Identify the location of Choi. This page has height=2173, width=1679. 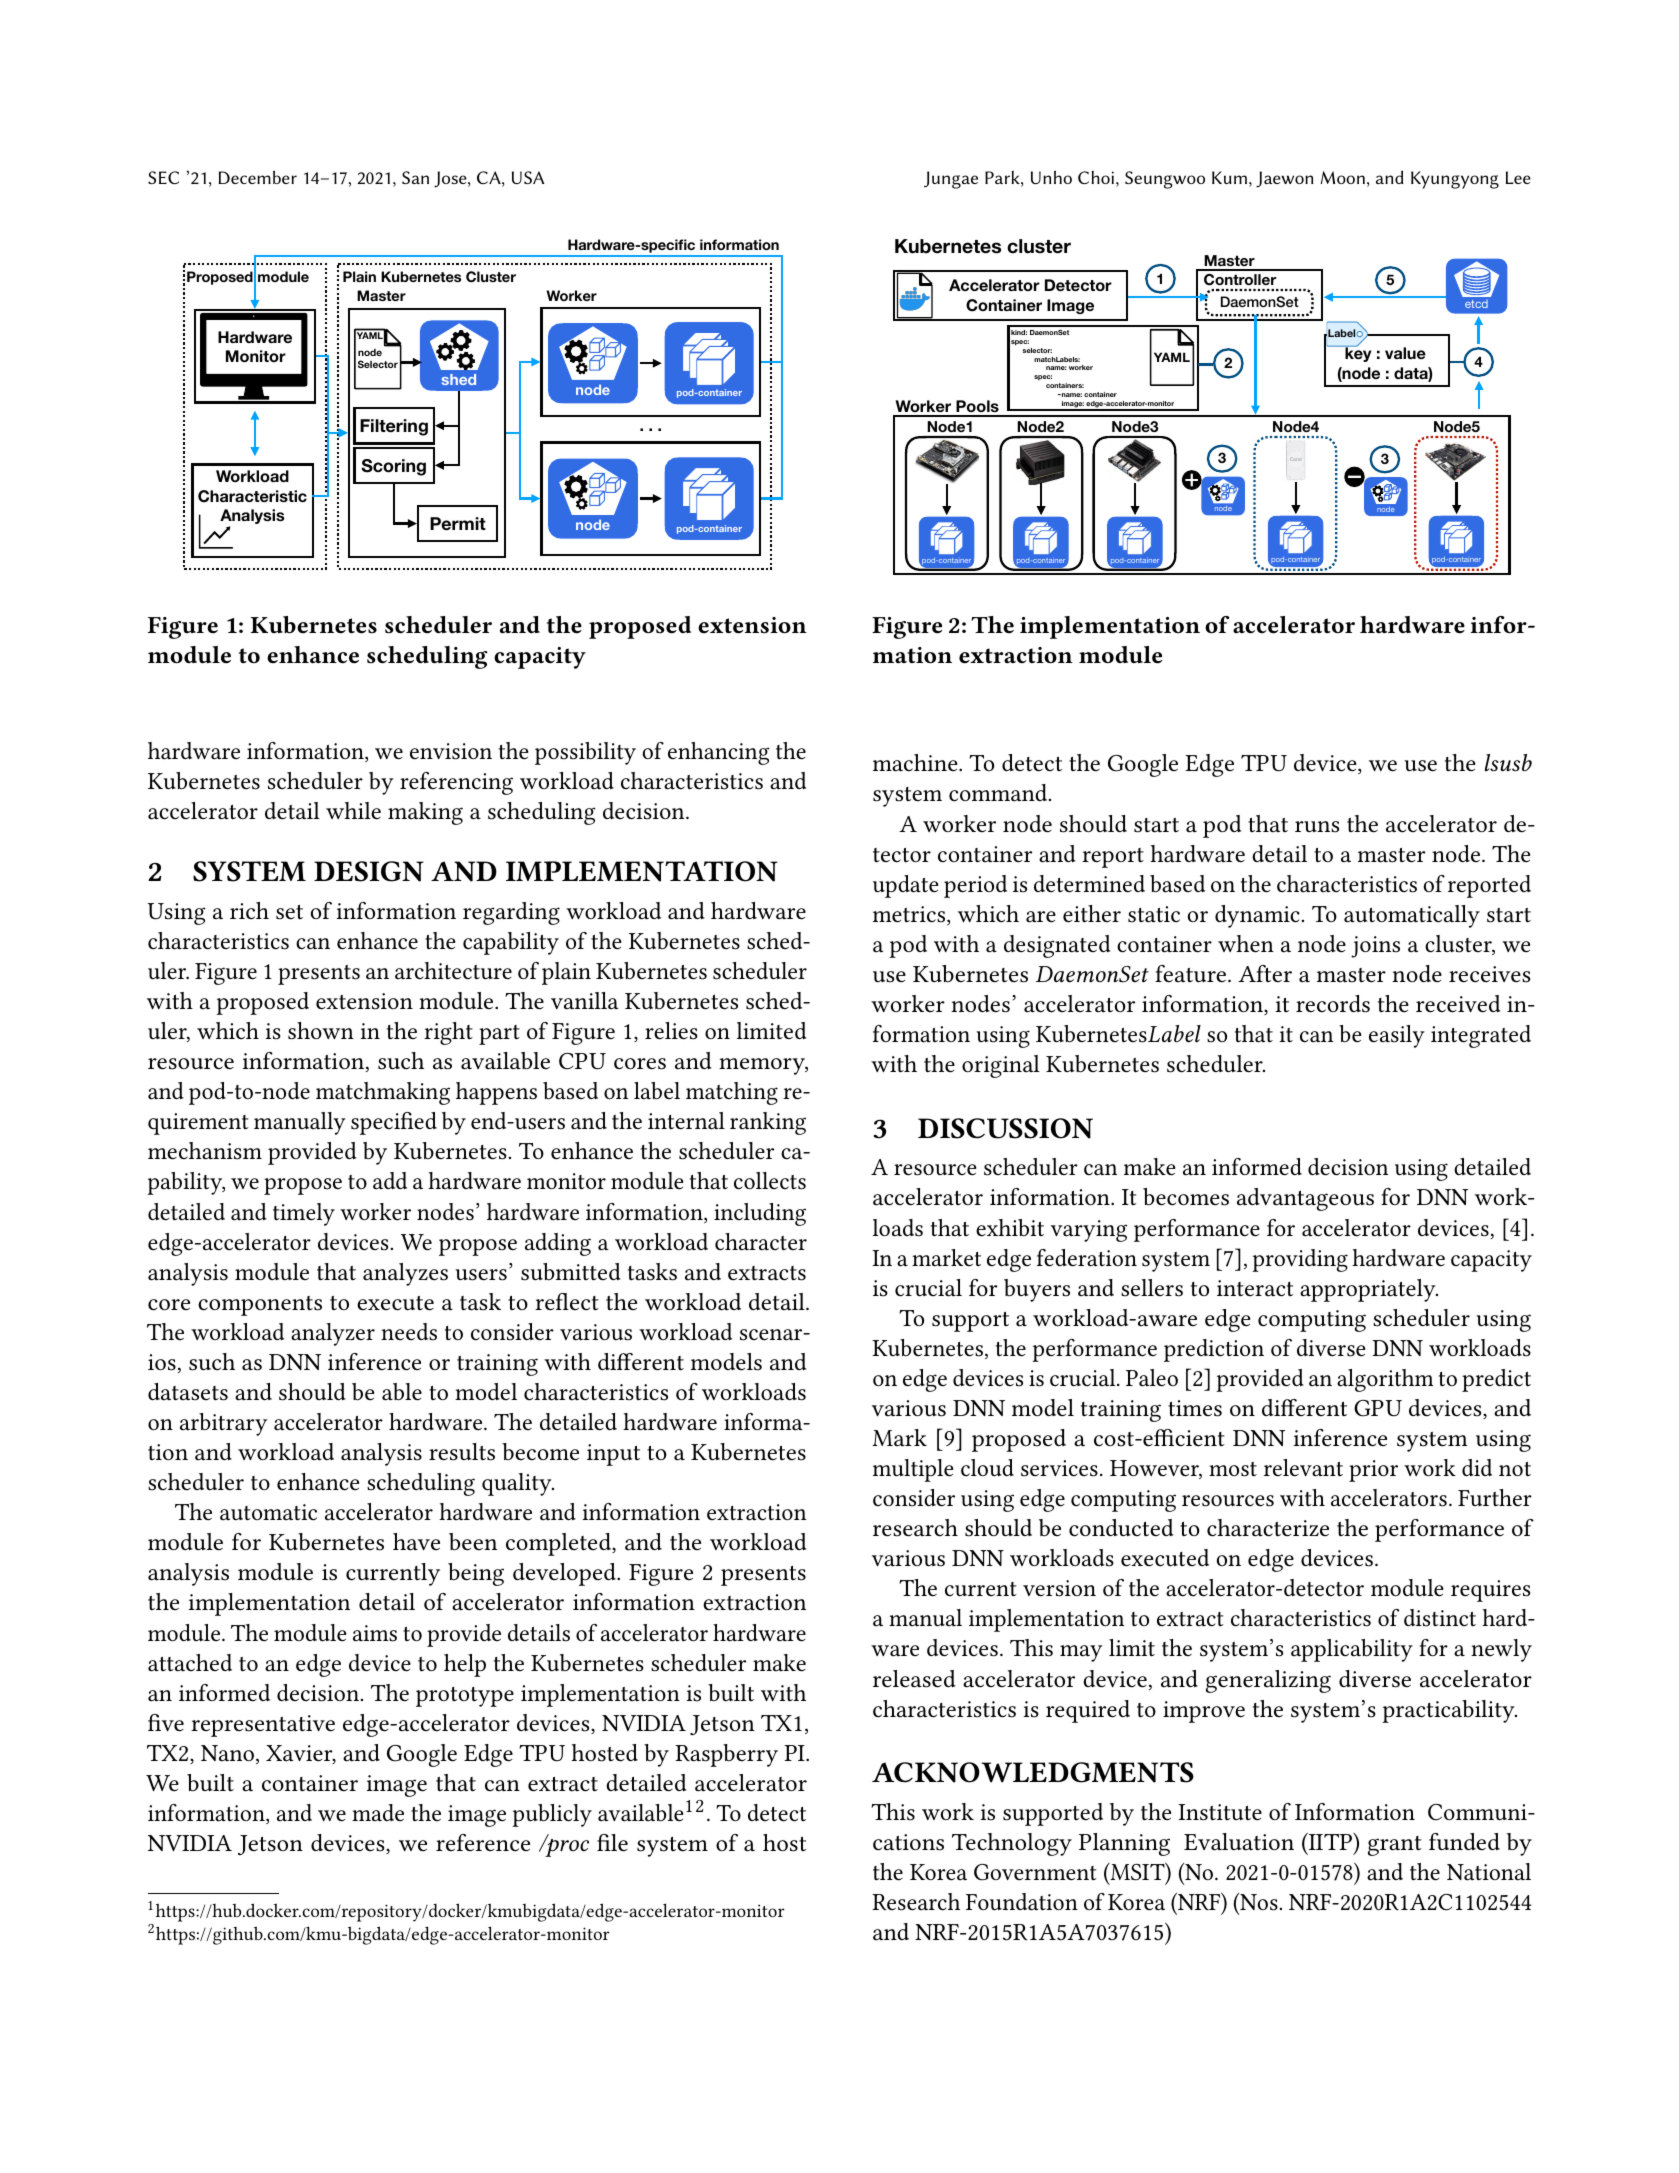
(1096, 177).
